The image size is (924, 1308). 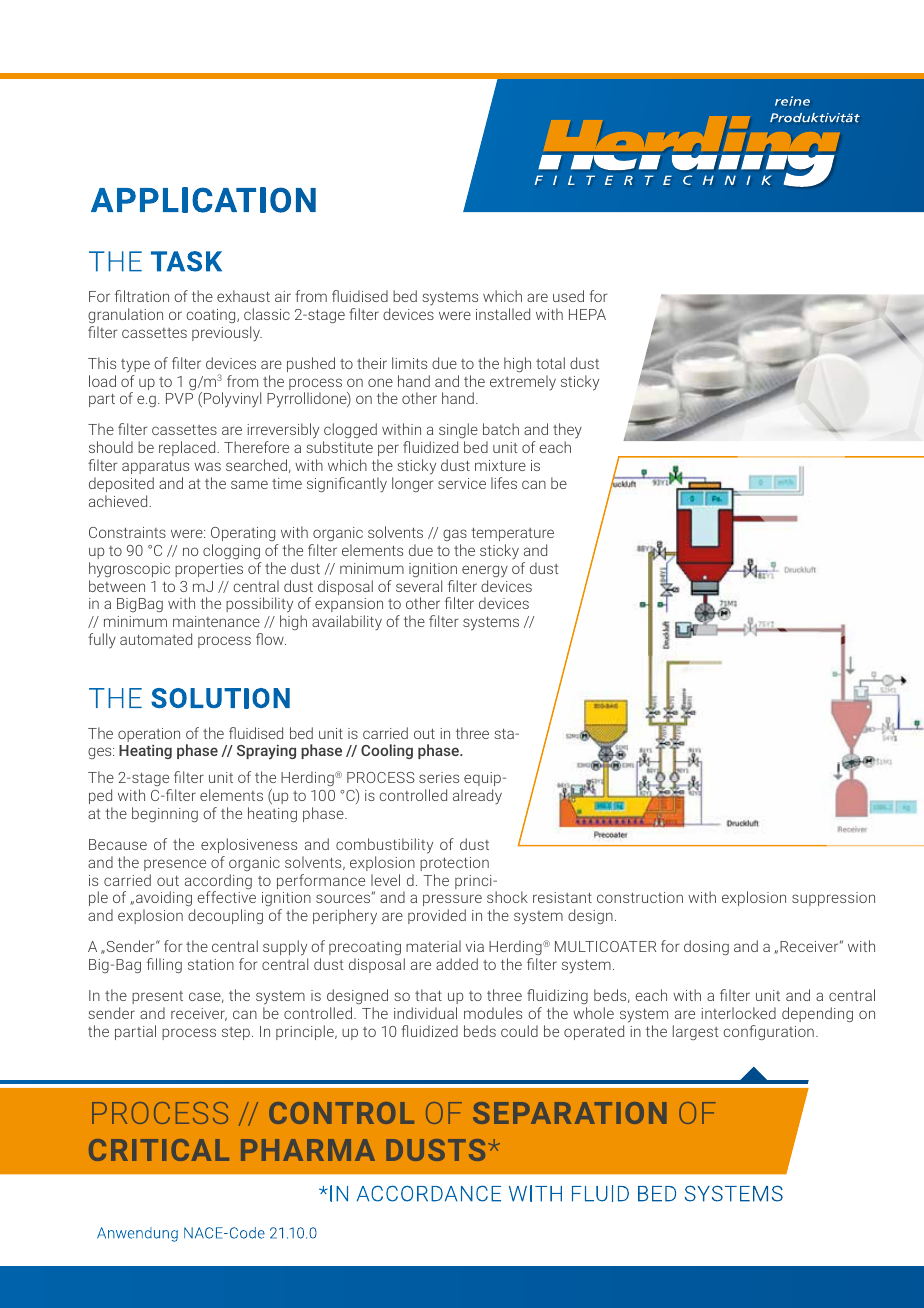 What do you see at coordinates (475, 946) in the image?
I see `via` at bounding box center [475, 946].
